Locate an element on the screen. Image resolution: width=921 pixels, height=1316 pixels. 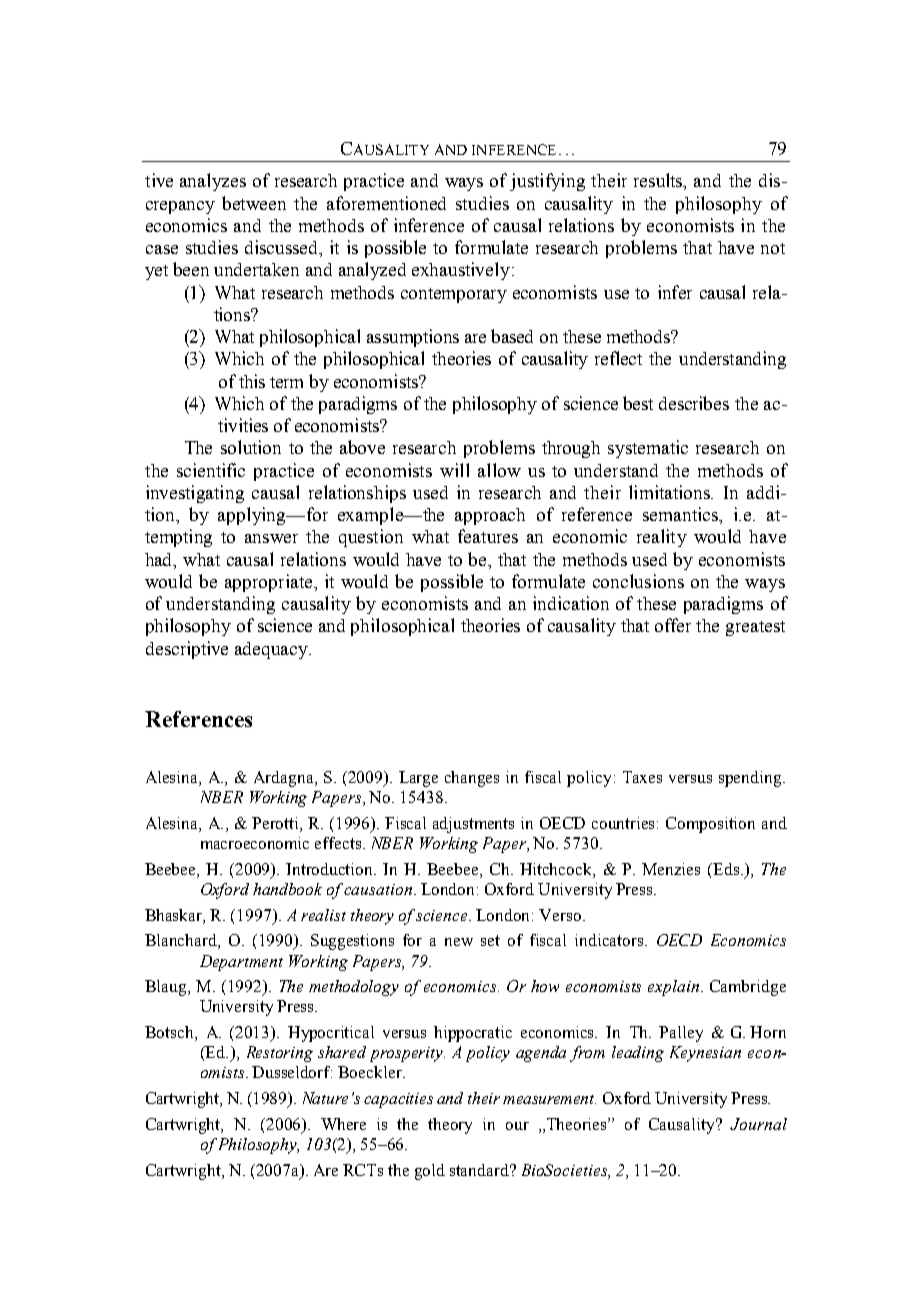
Where is located at coordinates (343, 1124).
